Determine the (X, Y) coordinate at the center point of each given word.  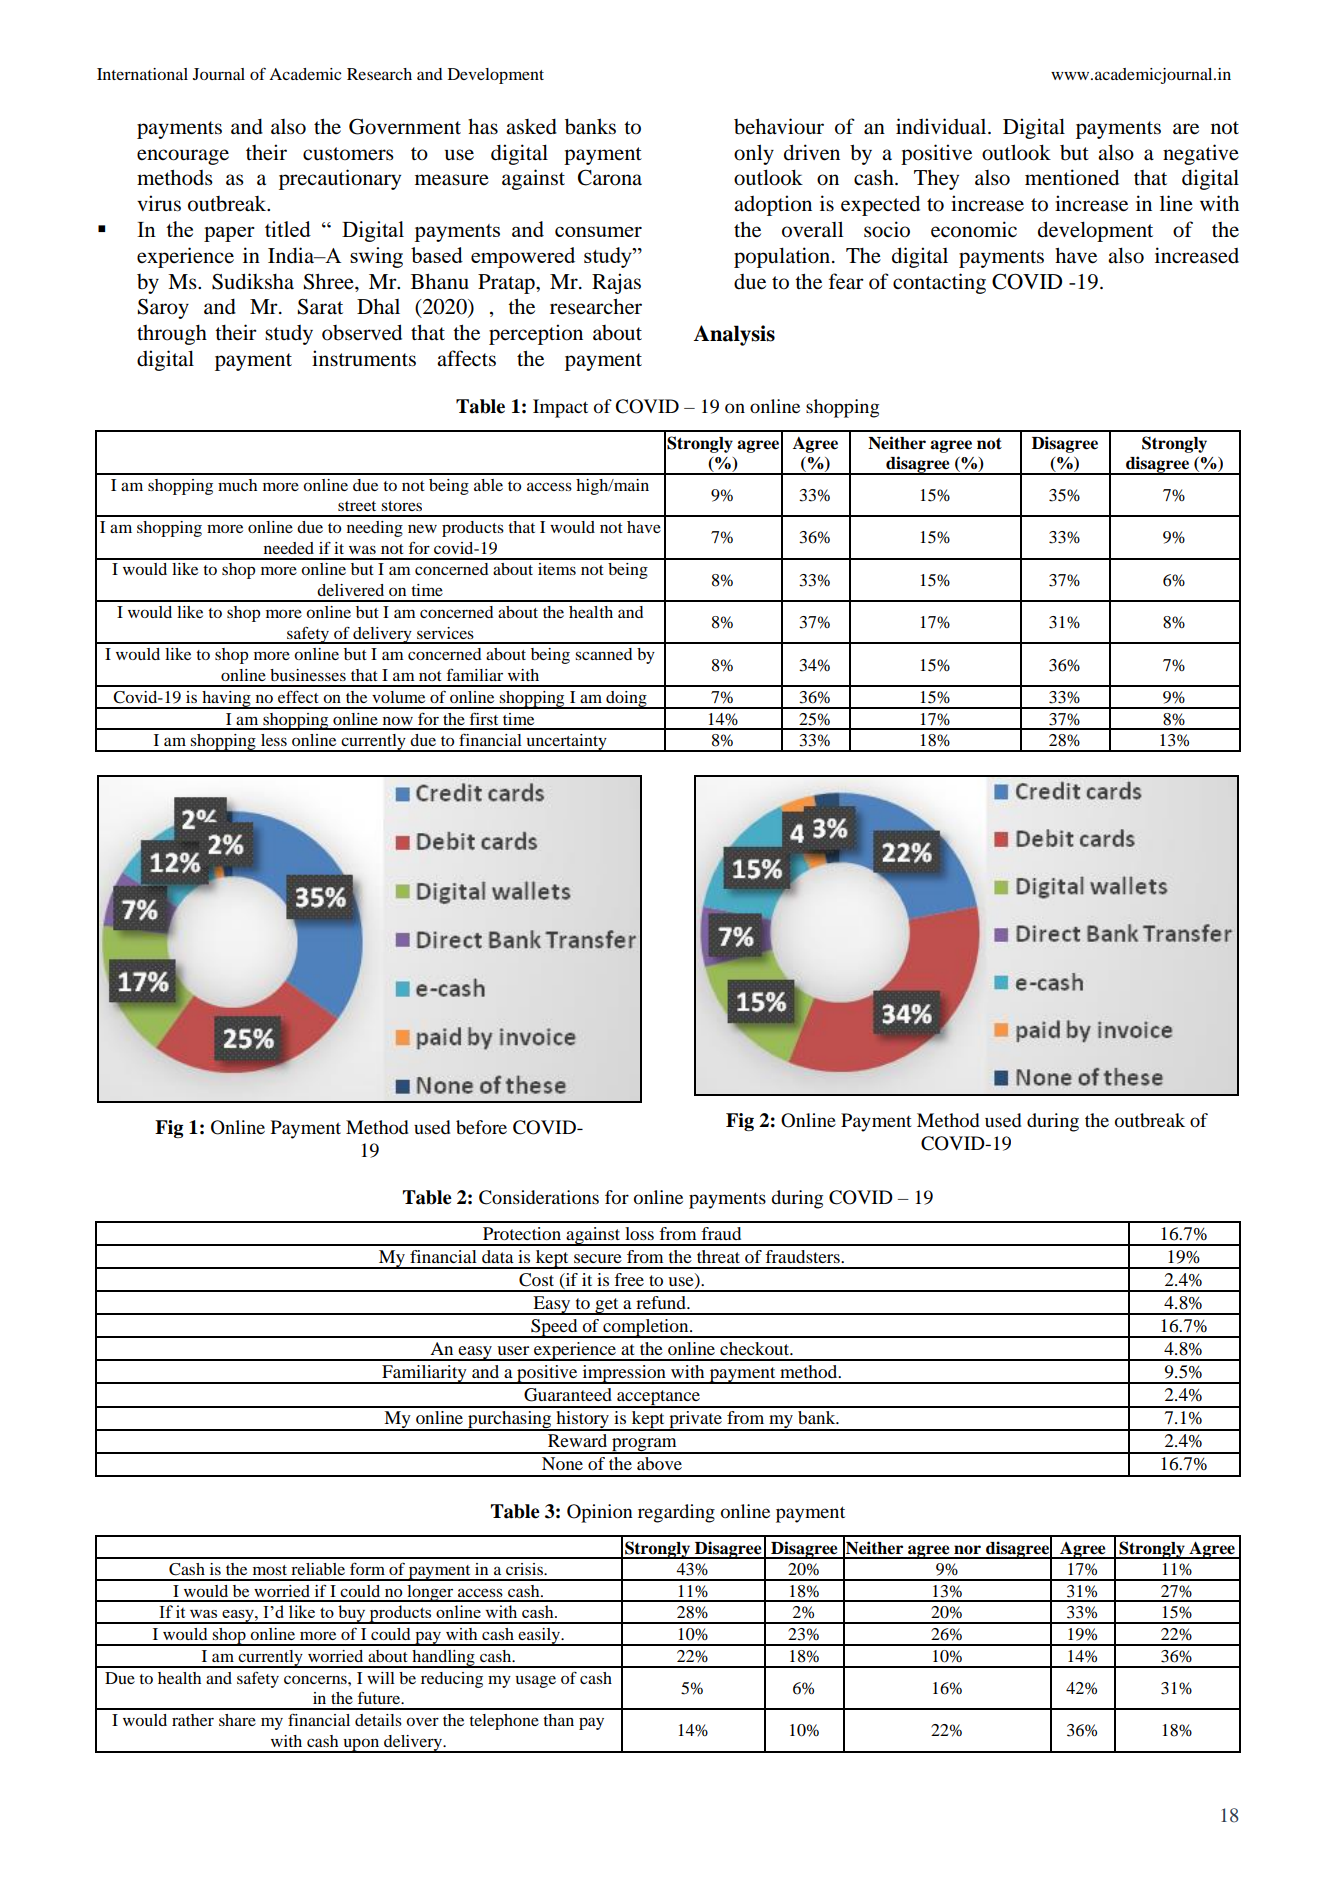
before (481, 1127)
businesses (308, 675)
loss (639, 1233)
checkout (756, 1348)
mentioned (1072, 177)
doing (626, 700)
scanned (604, 654)
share (237, 1720)
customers (348, 154)
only (754, 154)
